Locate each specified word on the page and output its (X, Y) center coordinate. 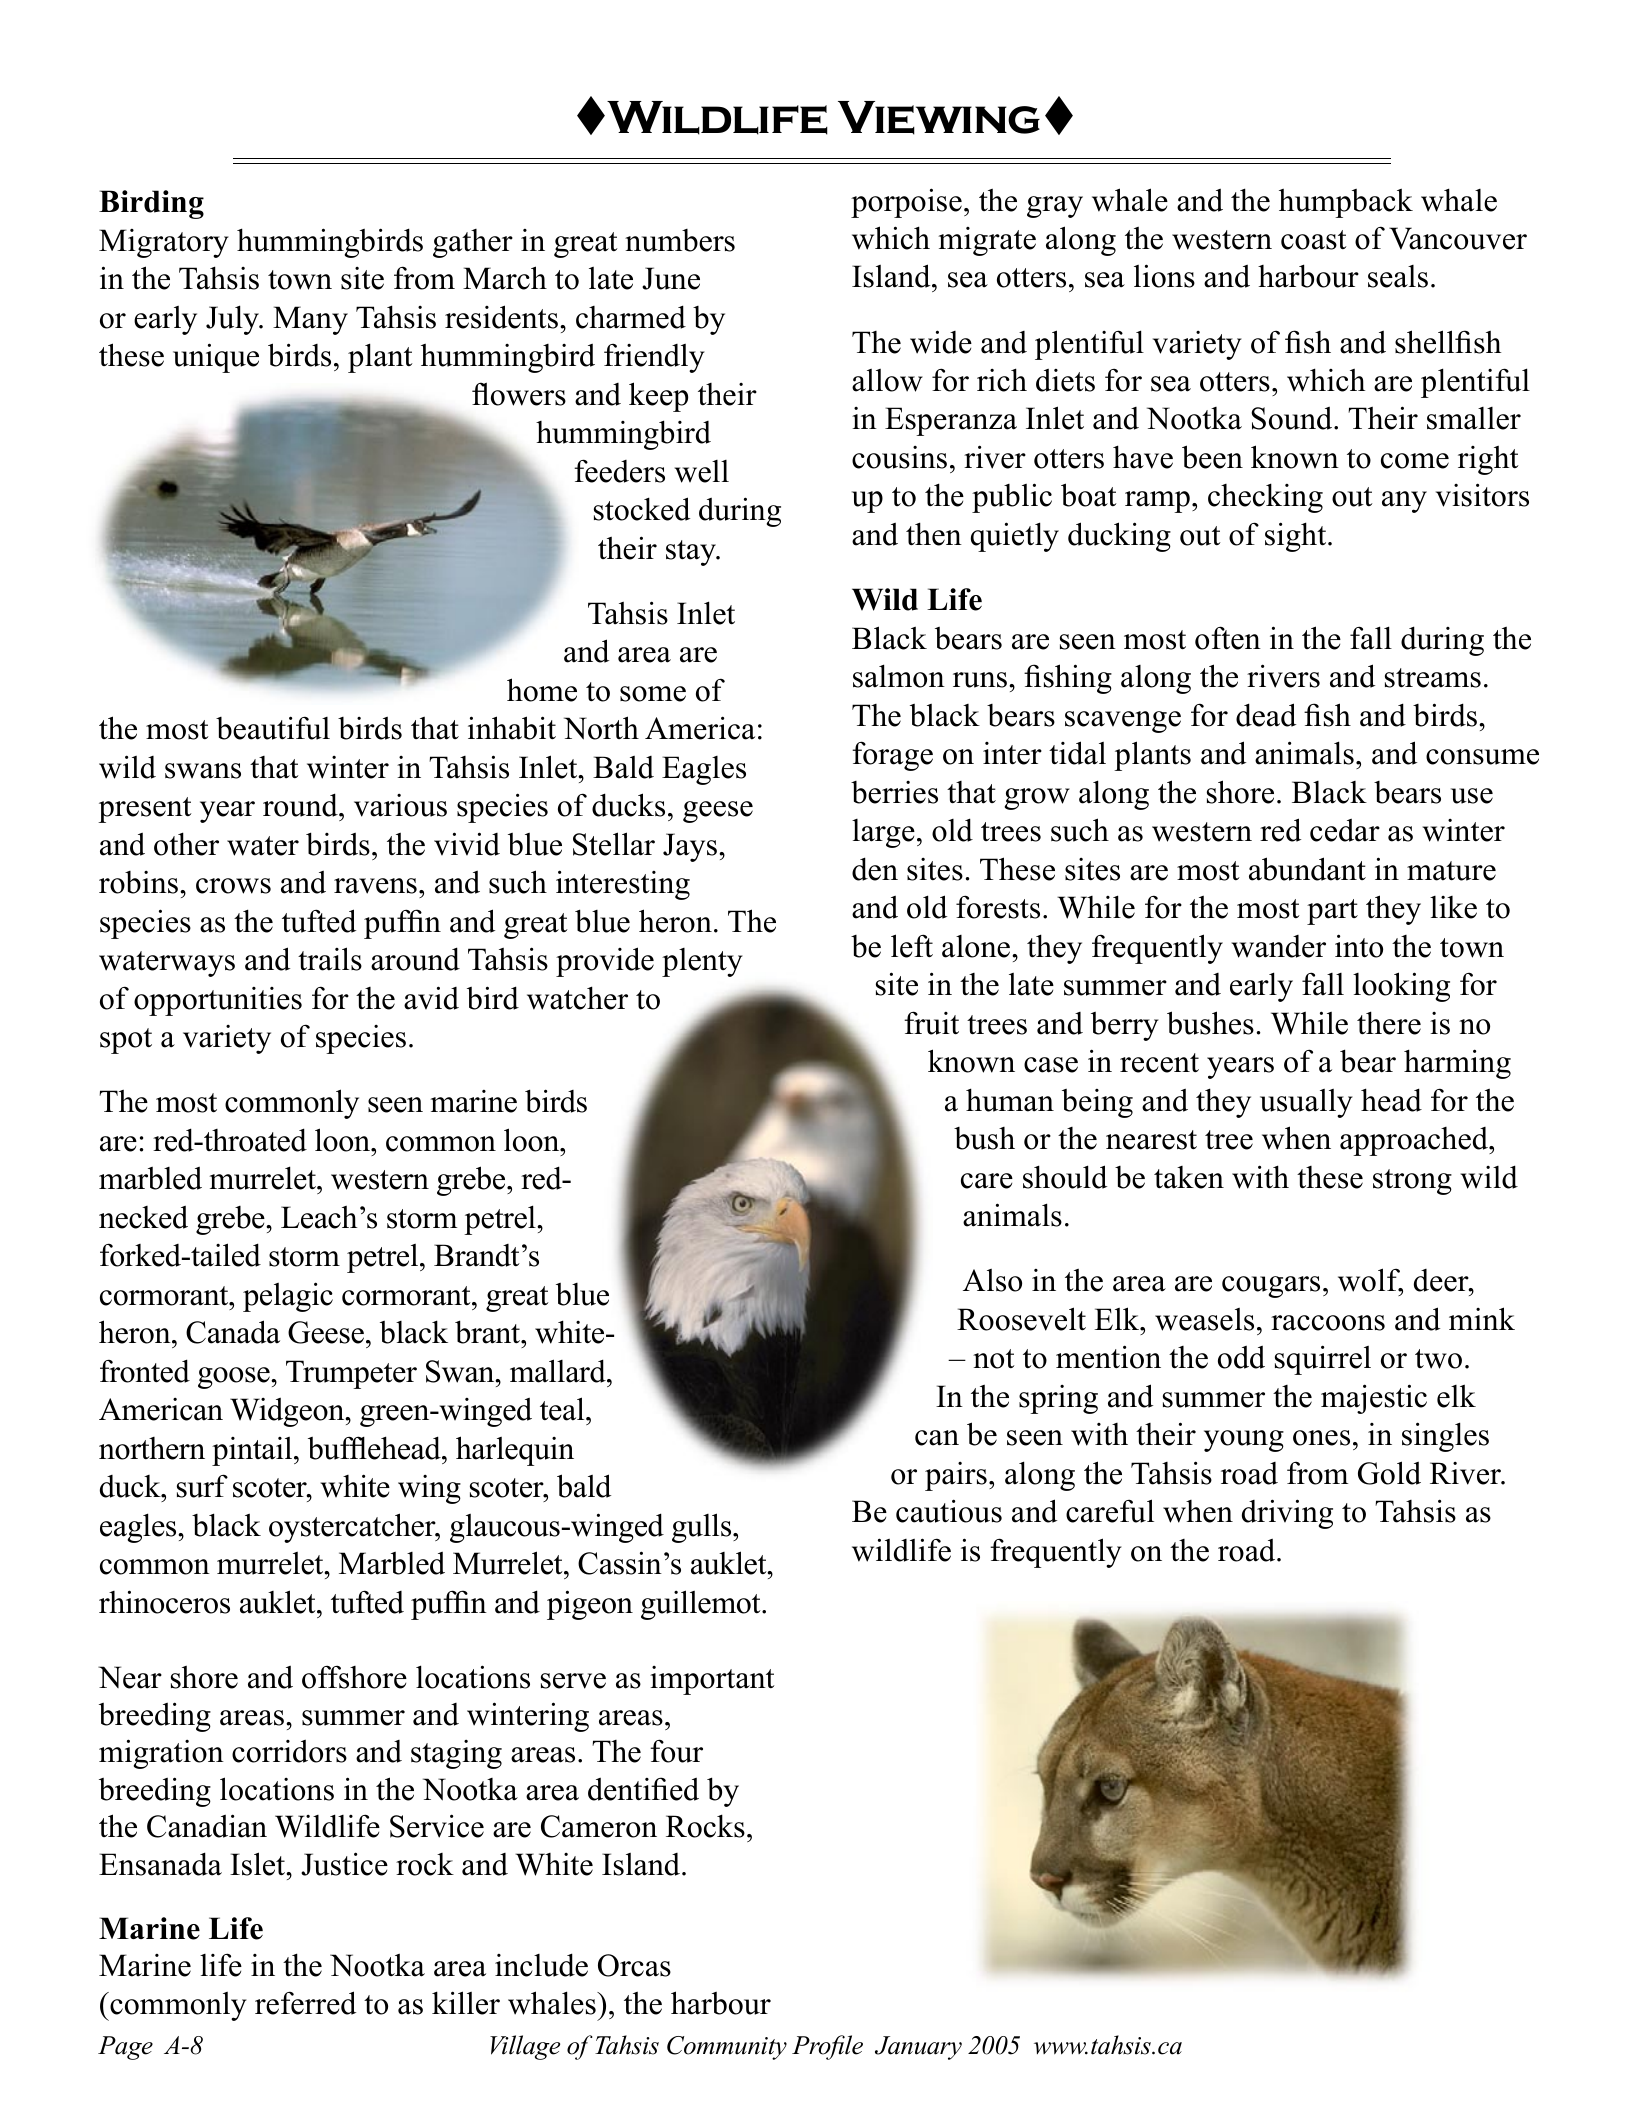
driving (1287, 1514)
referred (305, 2003)
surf (202, 1486)
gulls (703, 1528)
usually (1306, 1103)
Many (310, 320)
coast (1314, 240)
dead (1266, 715)
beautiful (273, 728)
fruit (931, 1023)
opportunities (218, 1001)
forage (892, 756)
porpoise (906, 203)
